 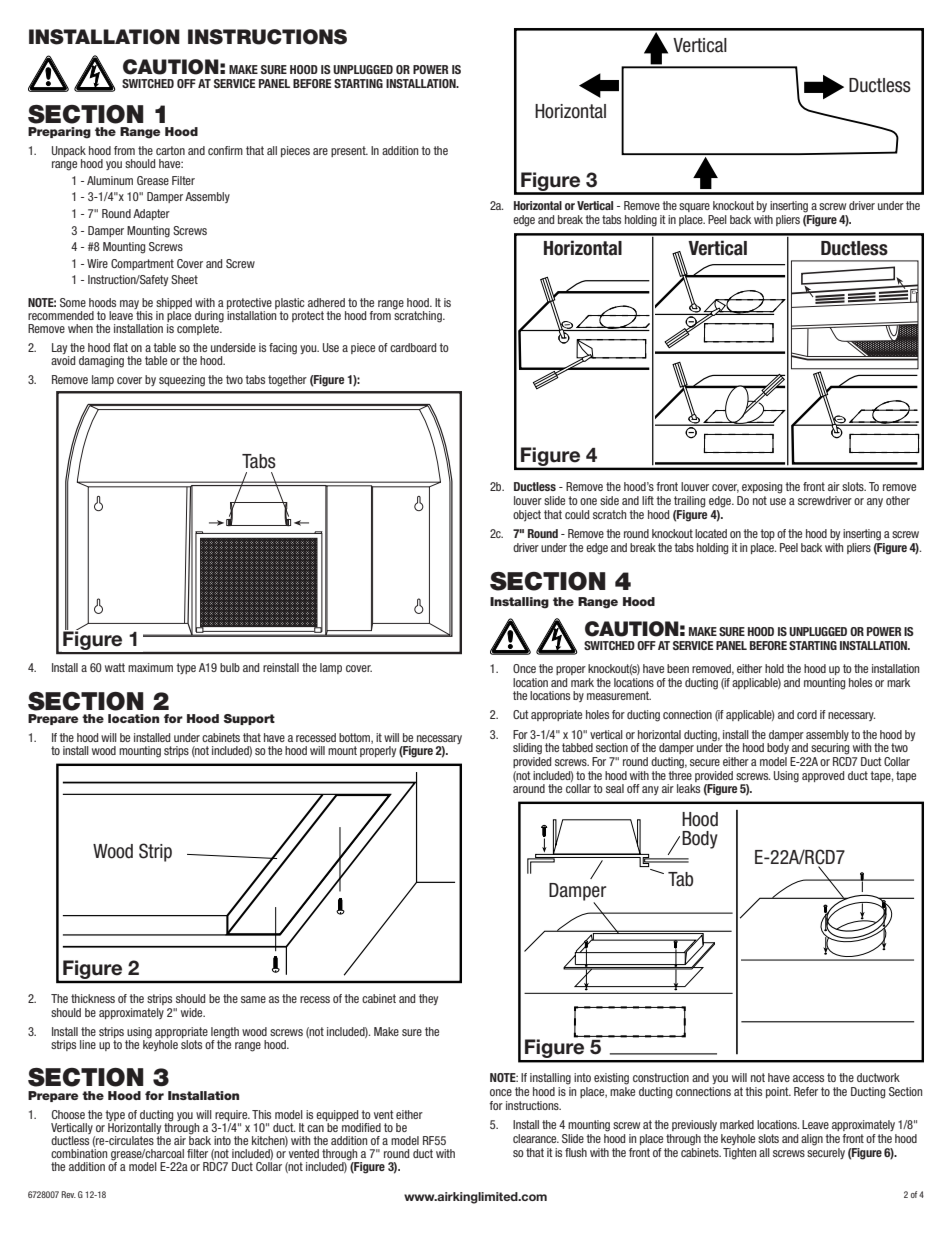 What do you see at coordinates (170, 150) in the screenshot?
I see `carton` at bounding box center [170, 150].
